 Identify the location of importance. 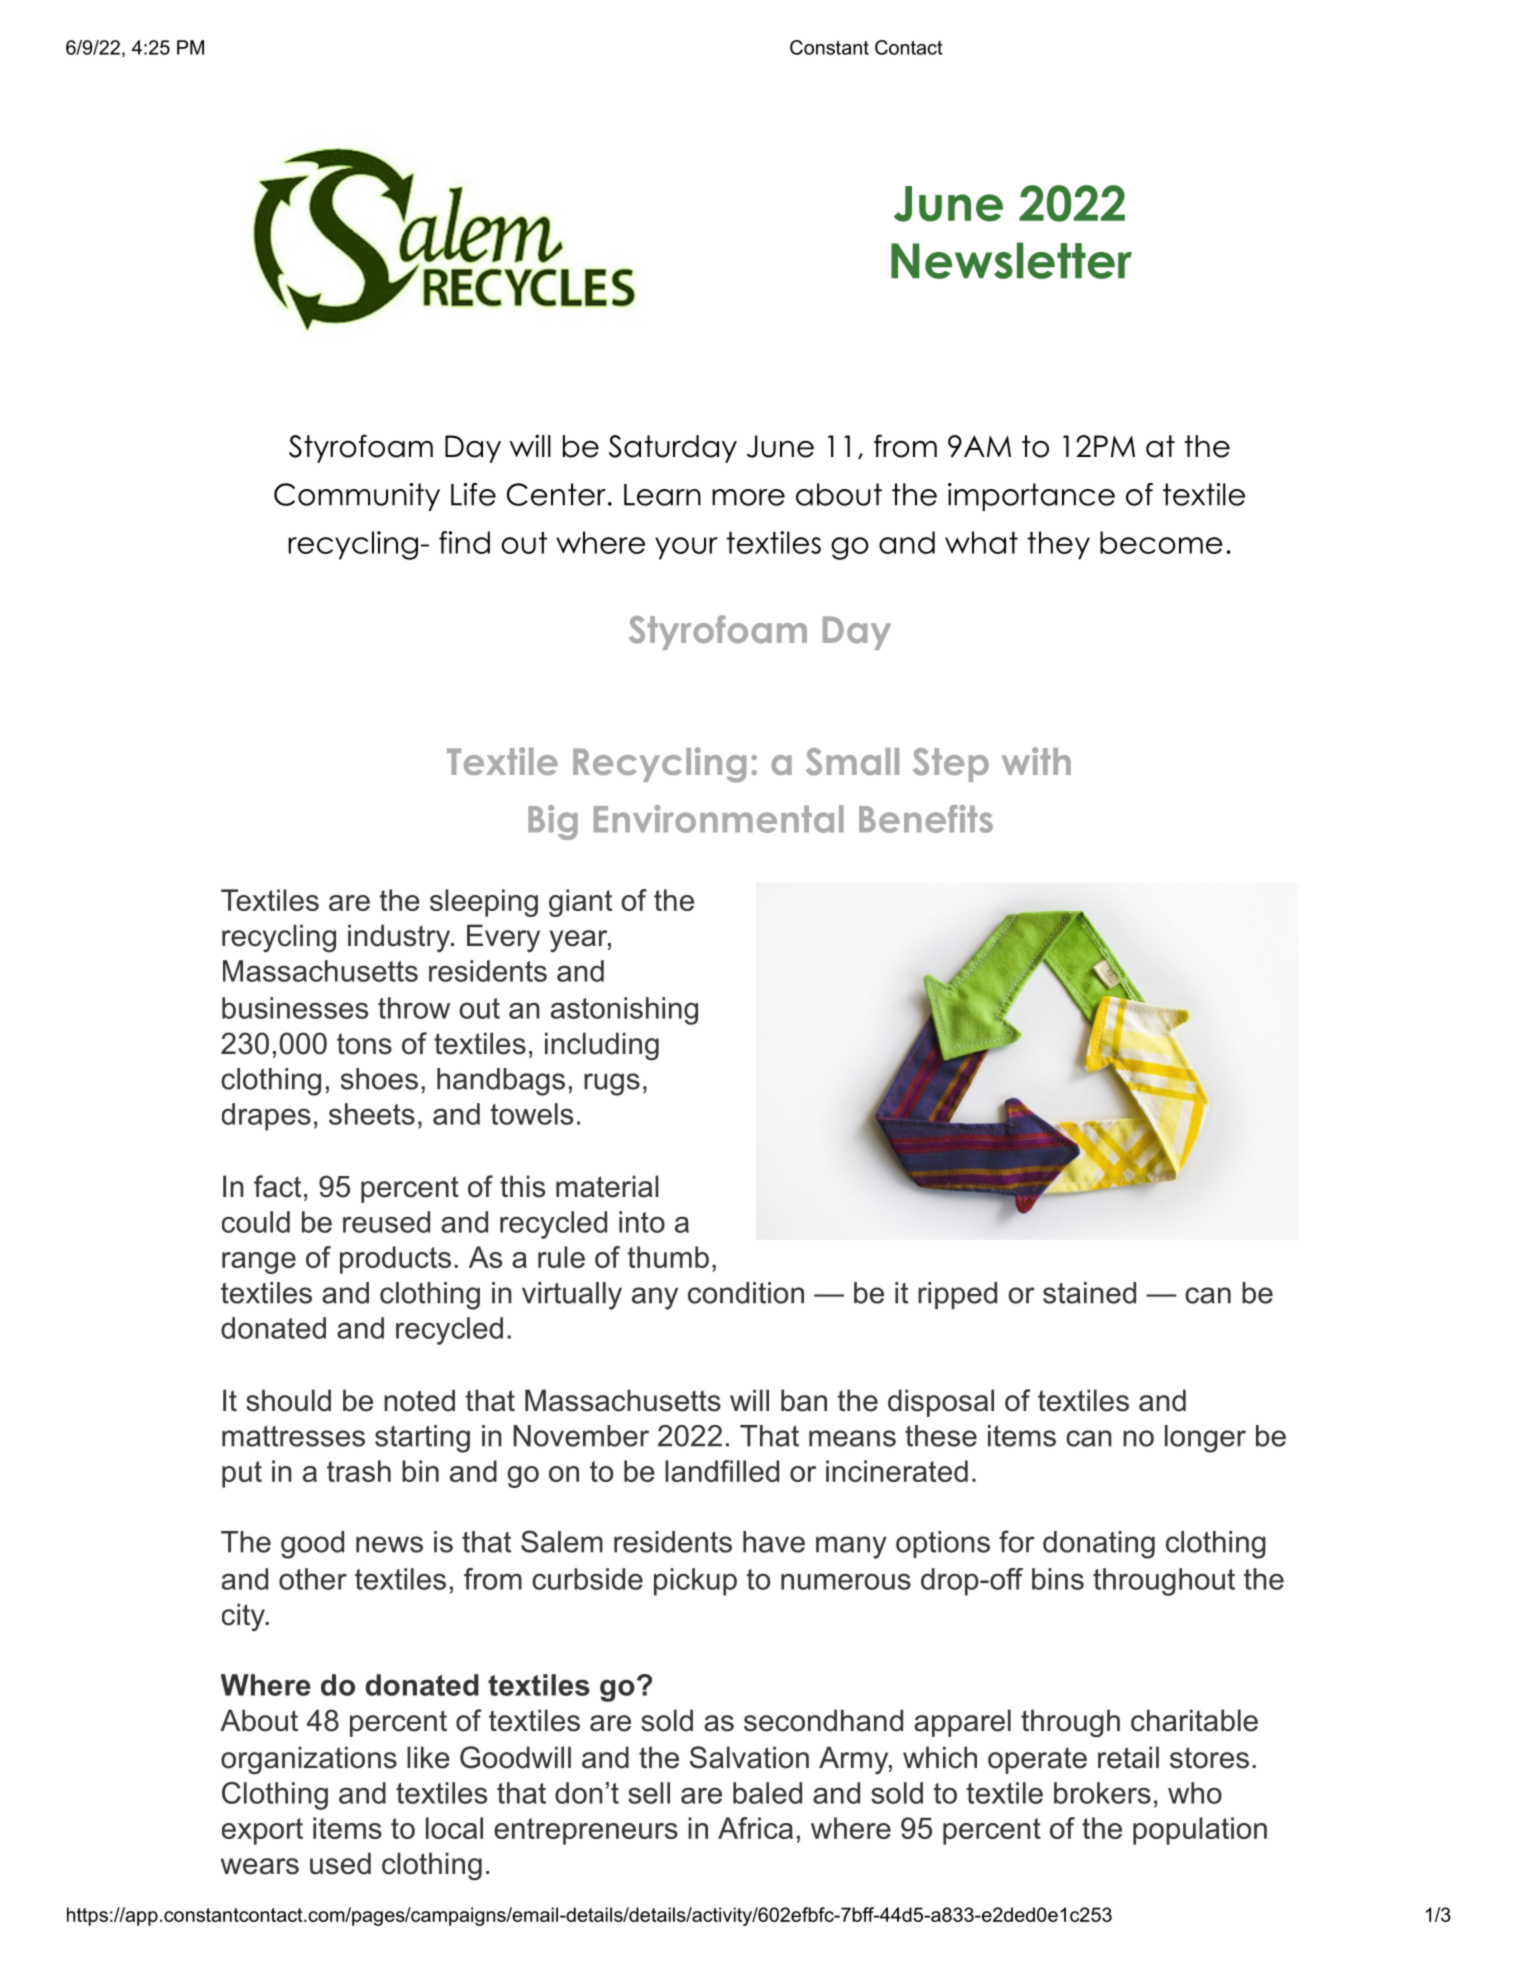
(1031, 497).
